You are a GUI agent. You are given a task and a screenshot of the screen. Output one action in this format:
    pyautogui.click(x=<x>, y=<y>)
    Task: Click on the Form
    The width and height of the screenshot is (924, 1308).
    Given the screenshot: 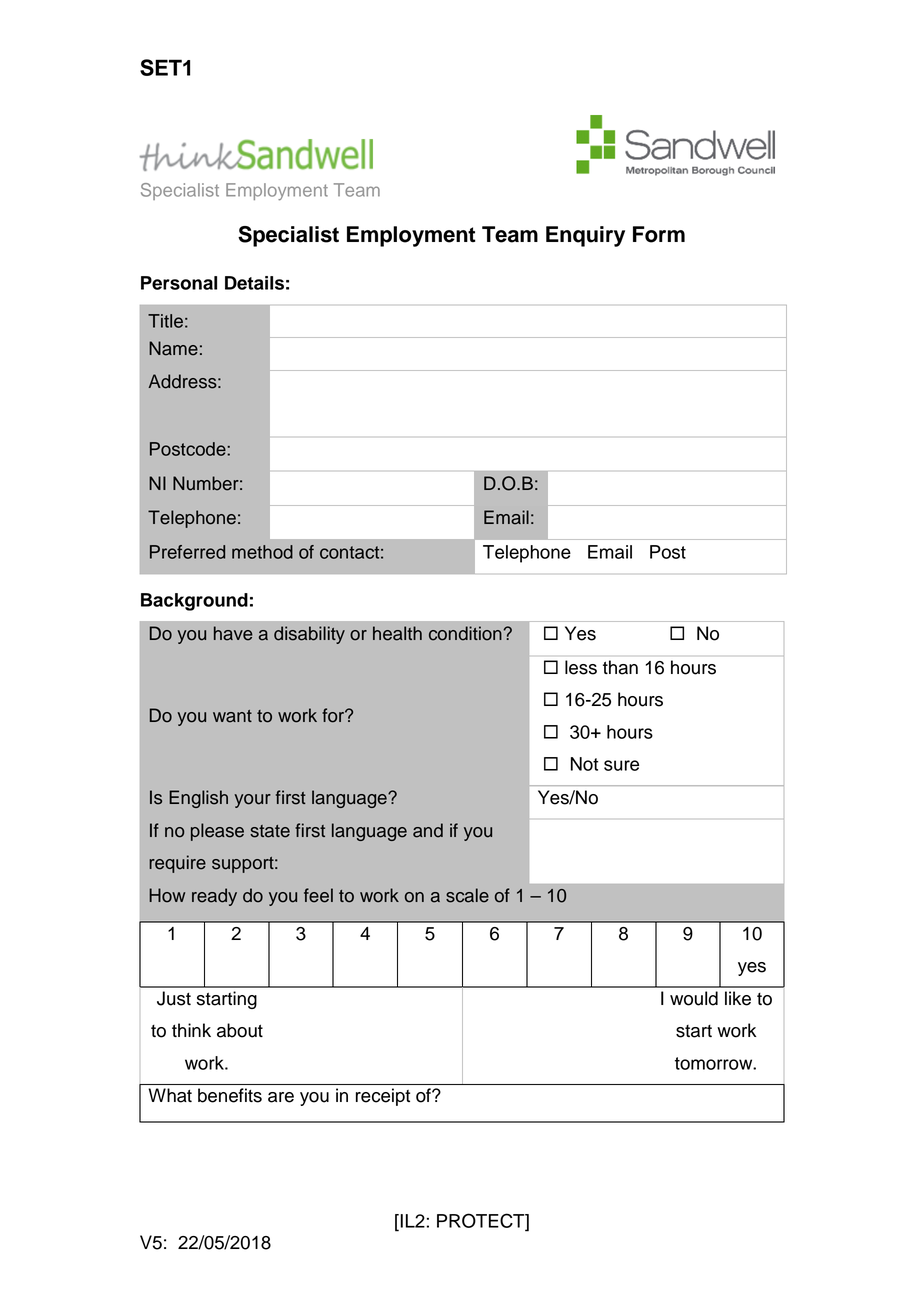 What is the action you would take?
    pyautogui.click(x=659, y=234)
